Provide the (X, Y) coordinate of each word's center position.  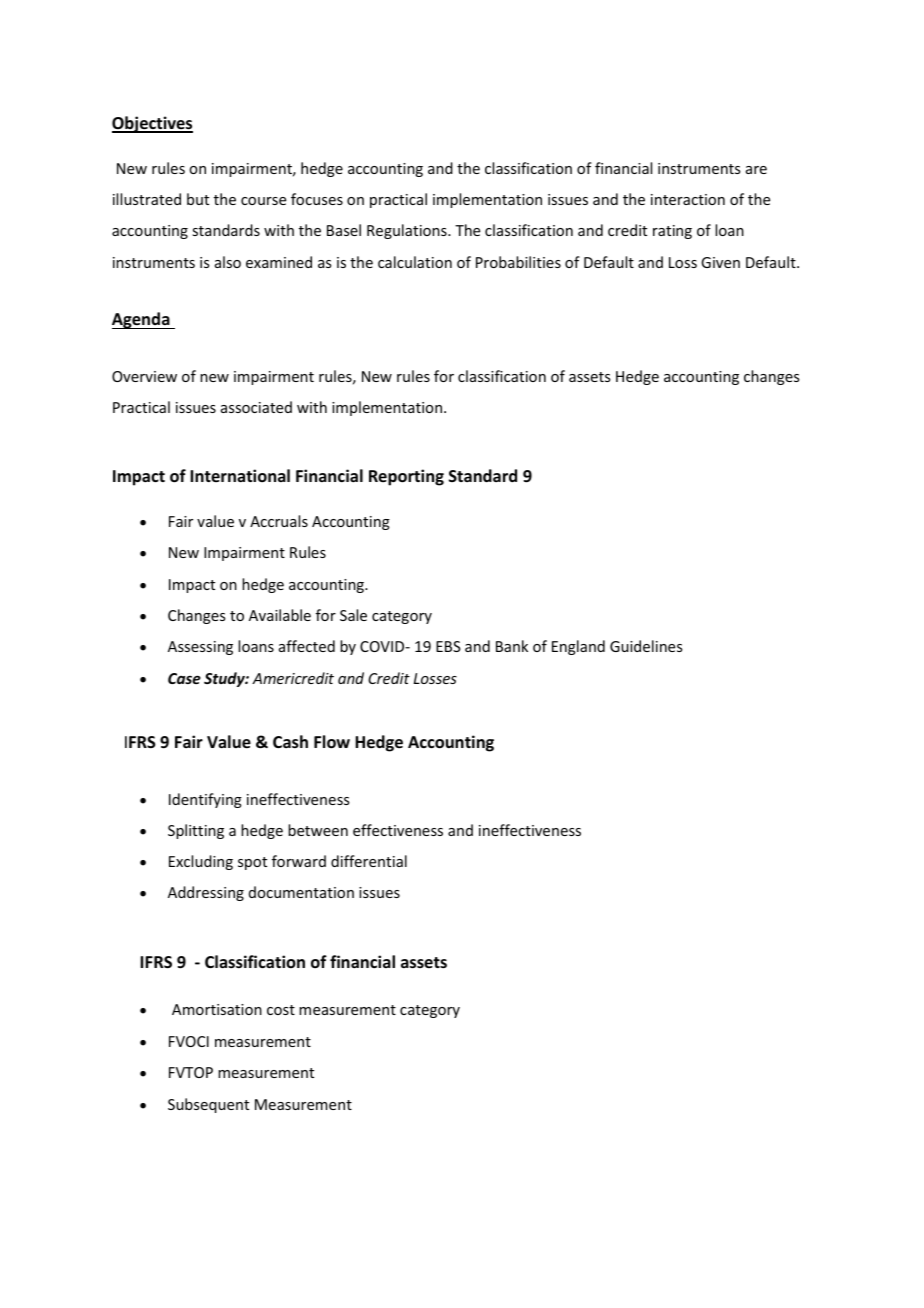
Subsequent (208, 1105)
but (198, 199)
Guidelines (646, 646)
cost (281, 1010)
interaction (688, 199)
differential (369, 861)
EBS (448, 646)
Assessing (200, 648)
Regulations (408, 231)
